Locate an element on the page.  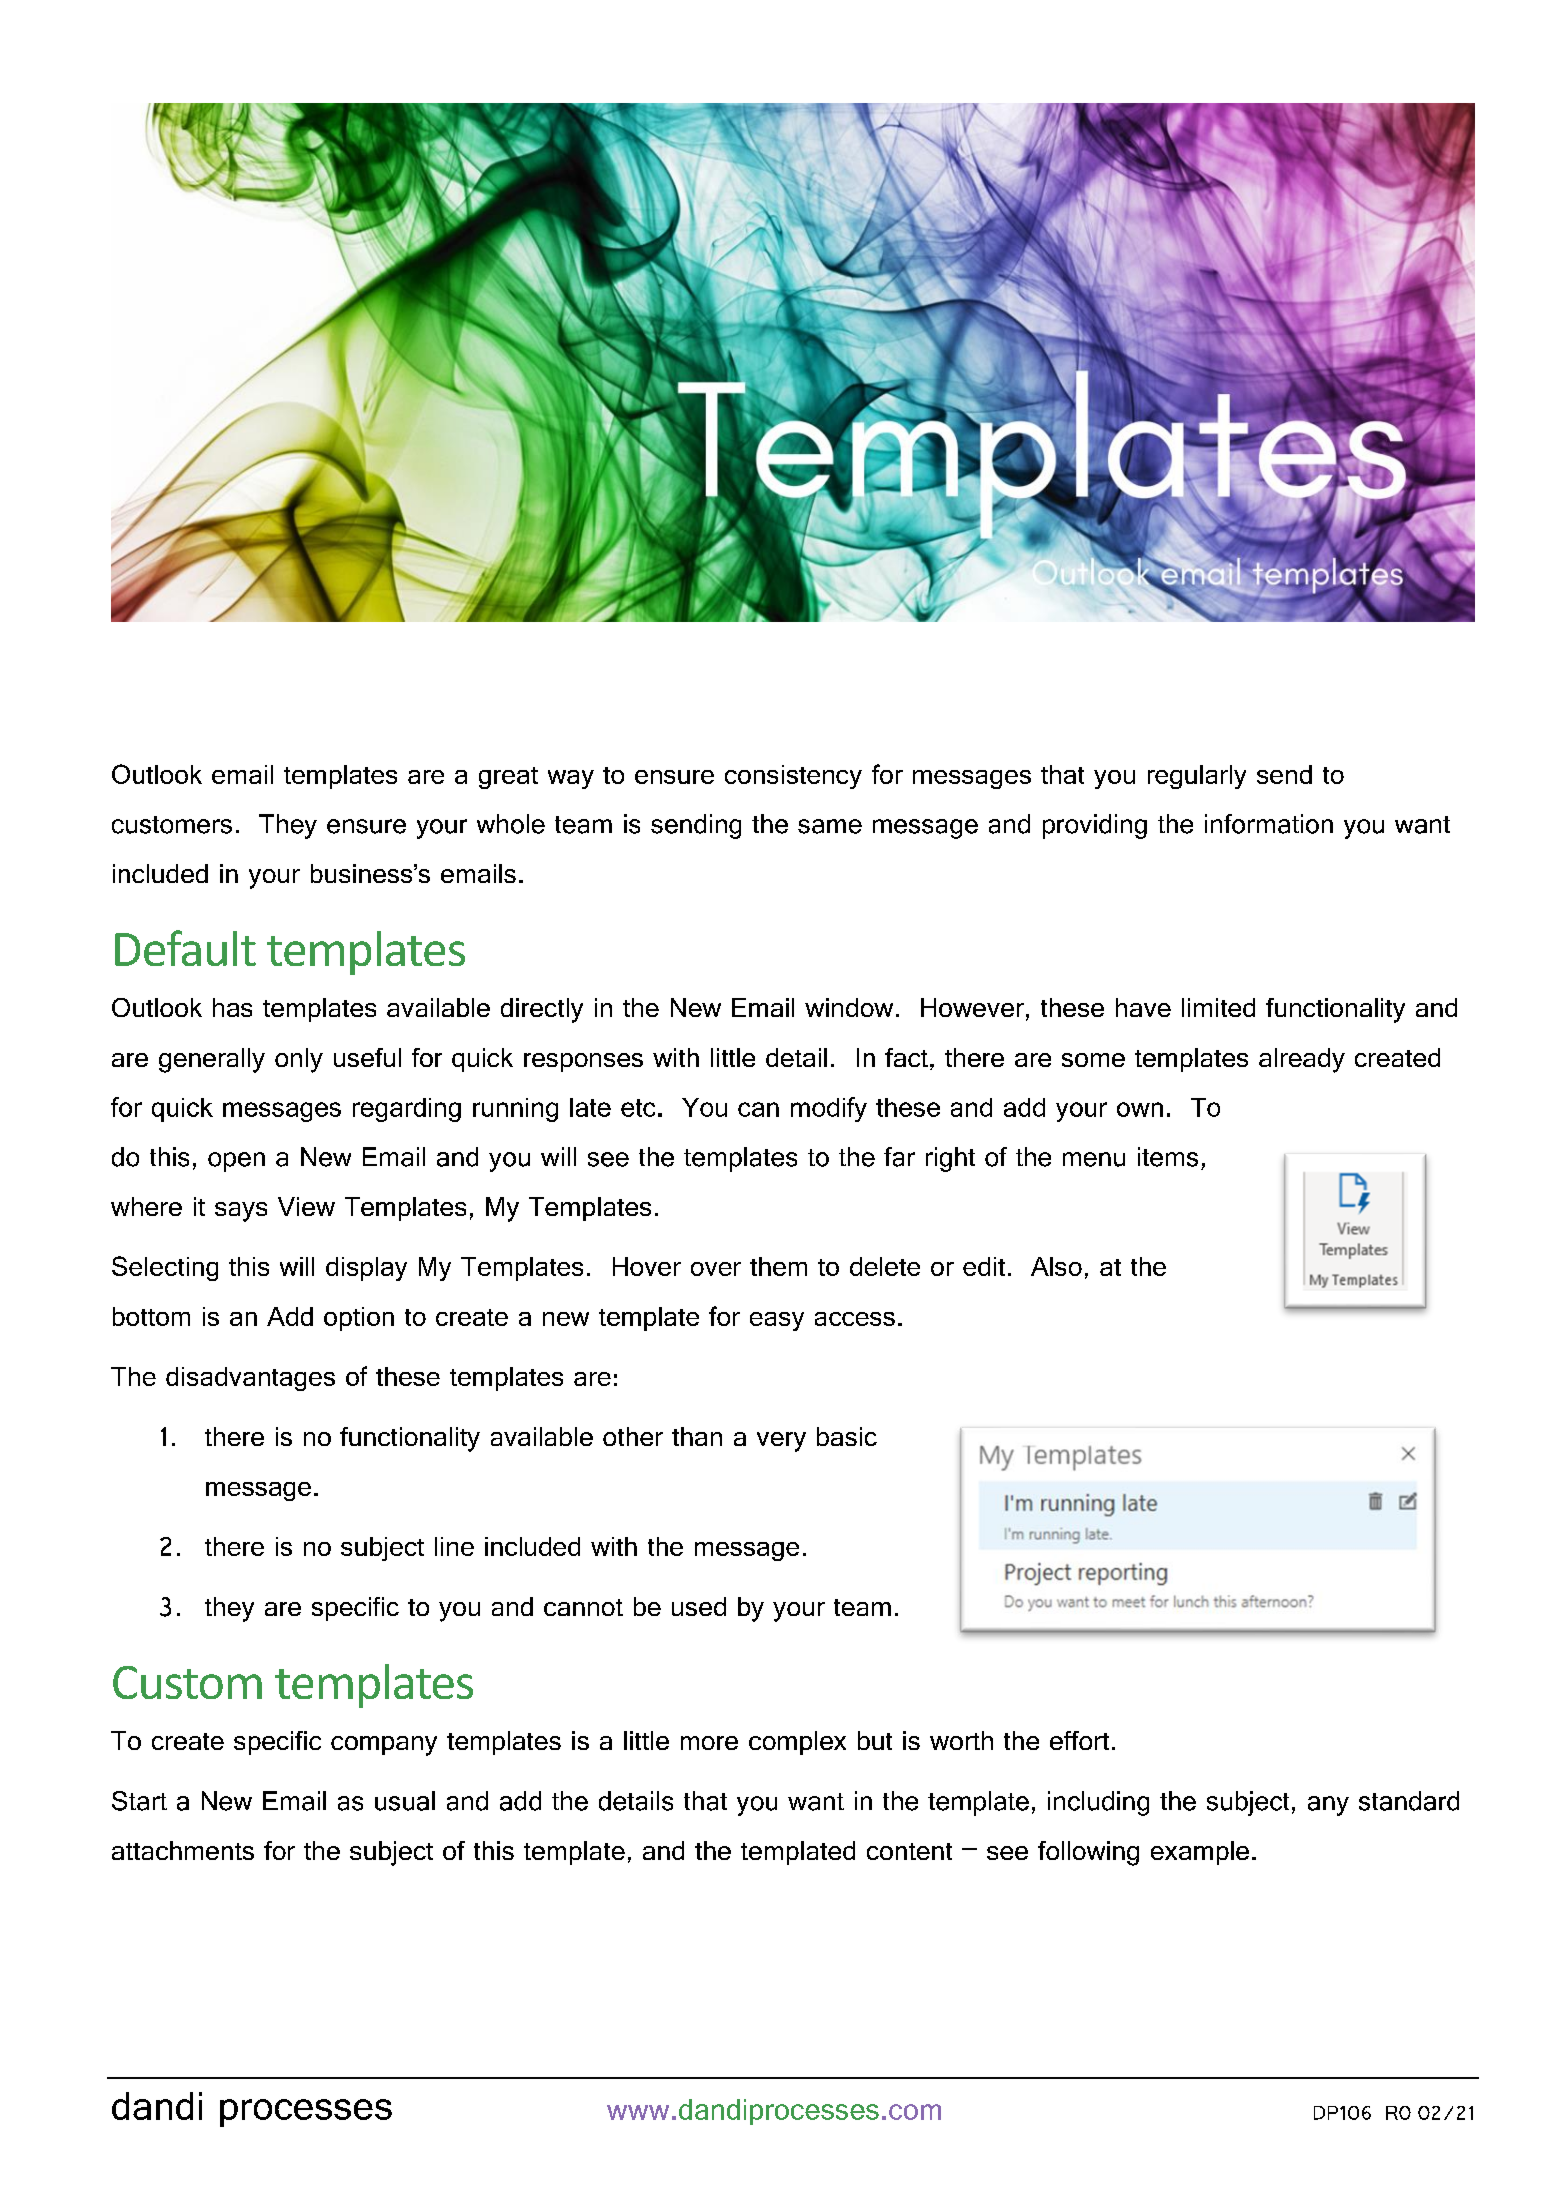
easy is located at coordinates (777, 1321).
